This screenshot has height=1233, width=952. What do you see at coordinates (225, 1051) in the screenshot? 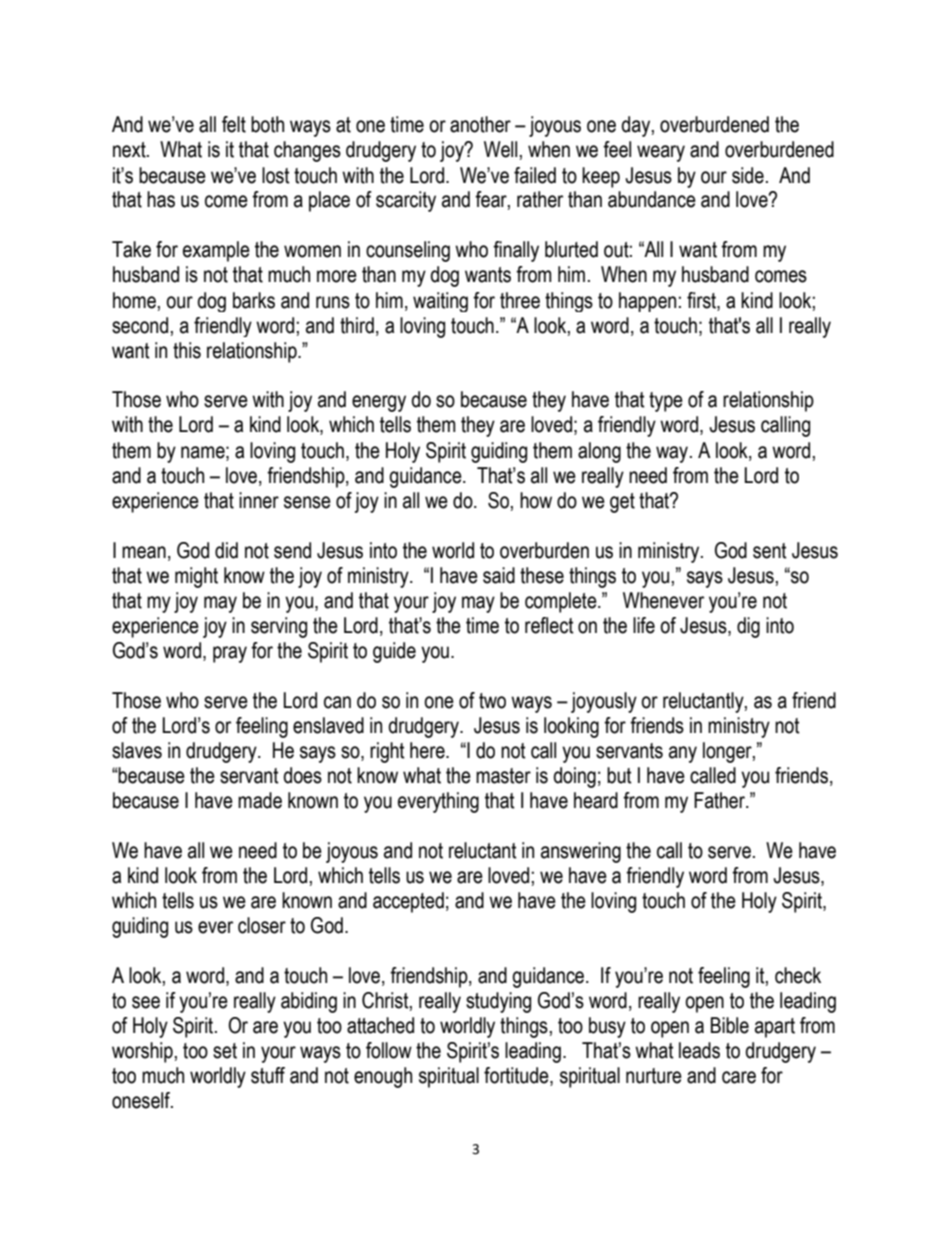
I see `set` at bounding box center [225, 1051].
